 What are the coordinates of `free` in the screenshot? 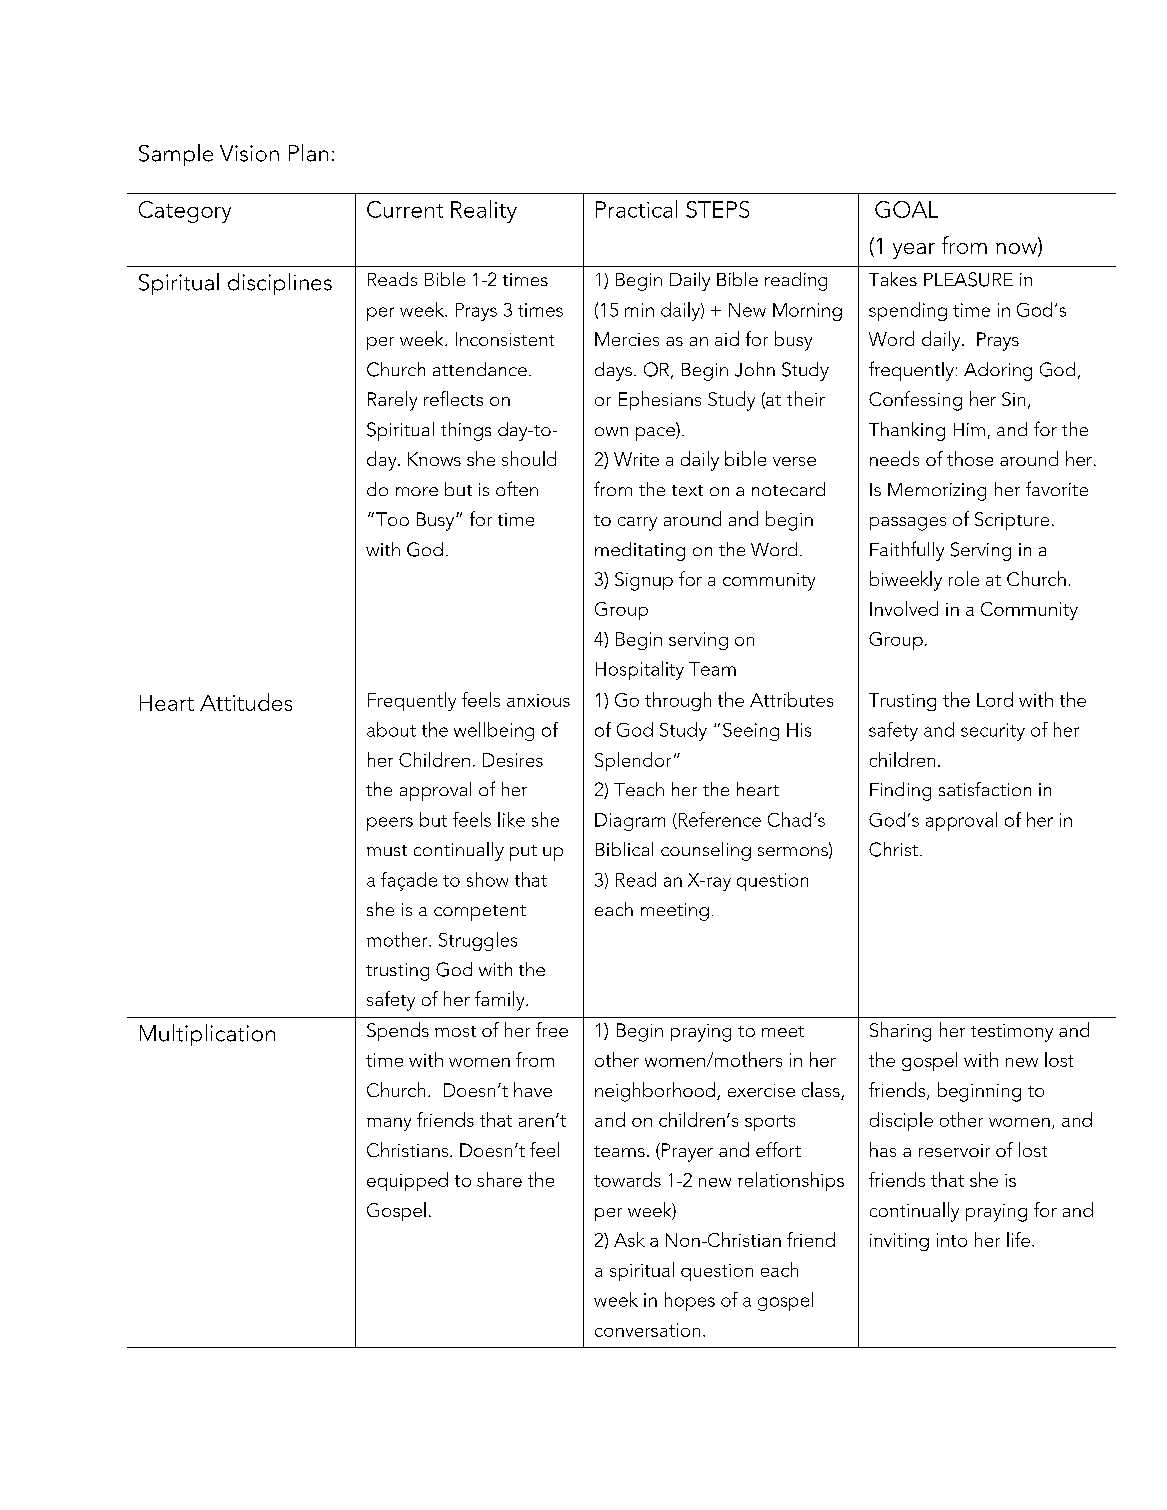 It's located at (552, 1029).
